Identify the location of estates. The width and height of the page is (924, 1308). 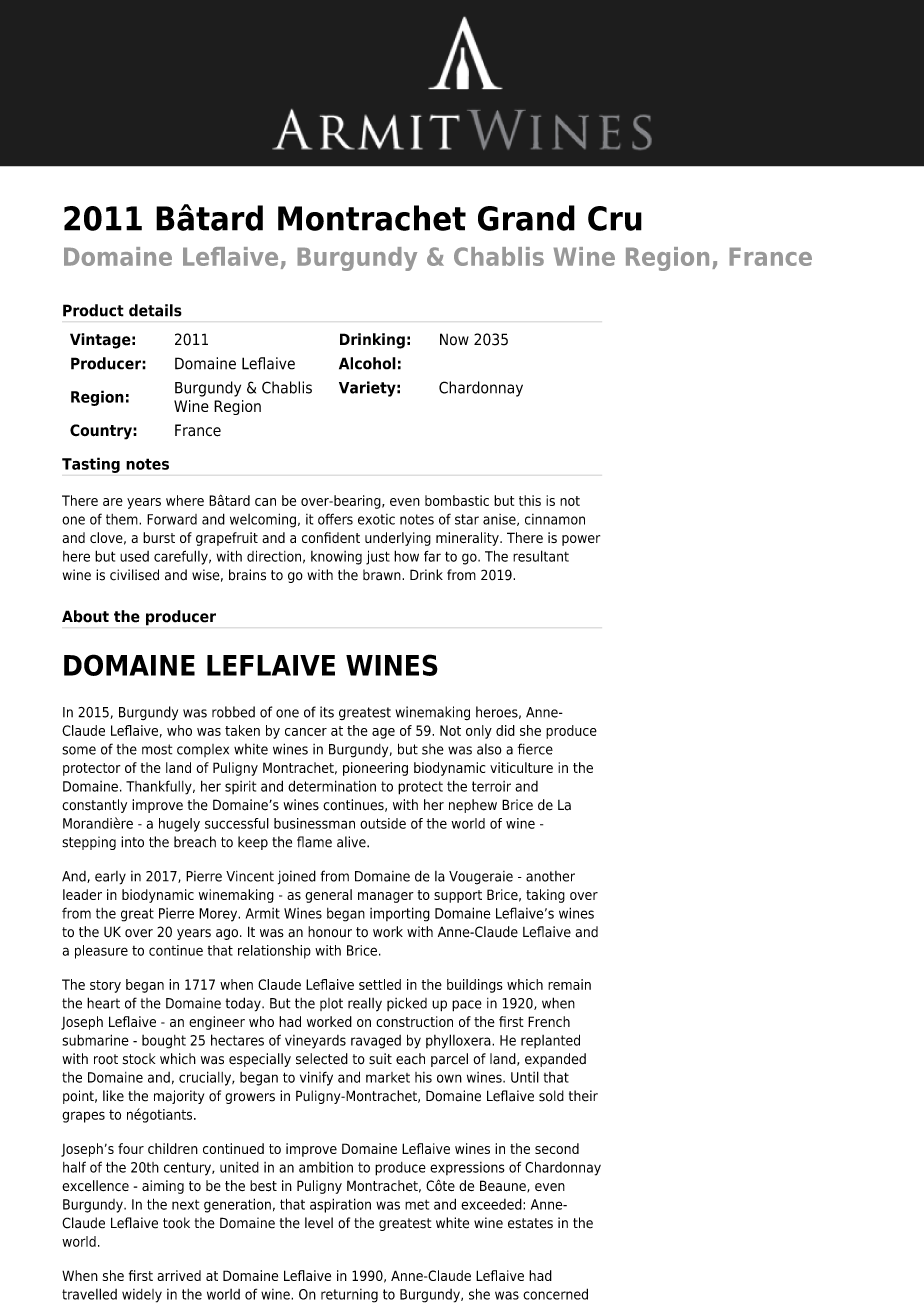
(530, 1223).
